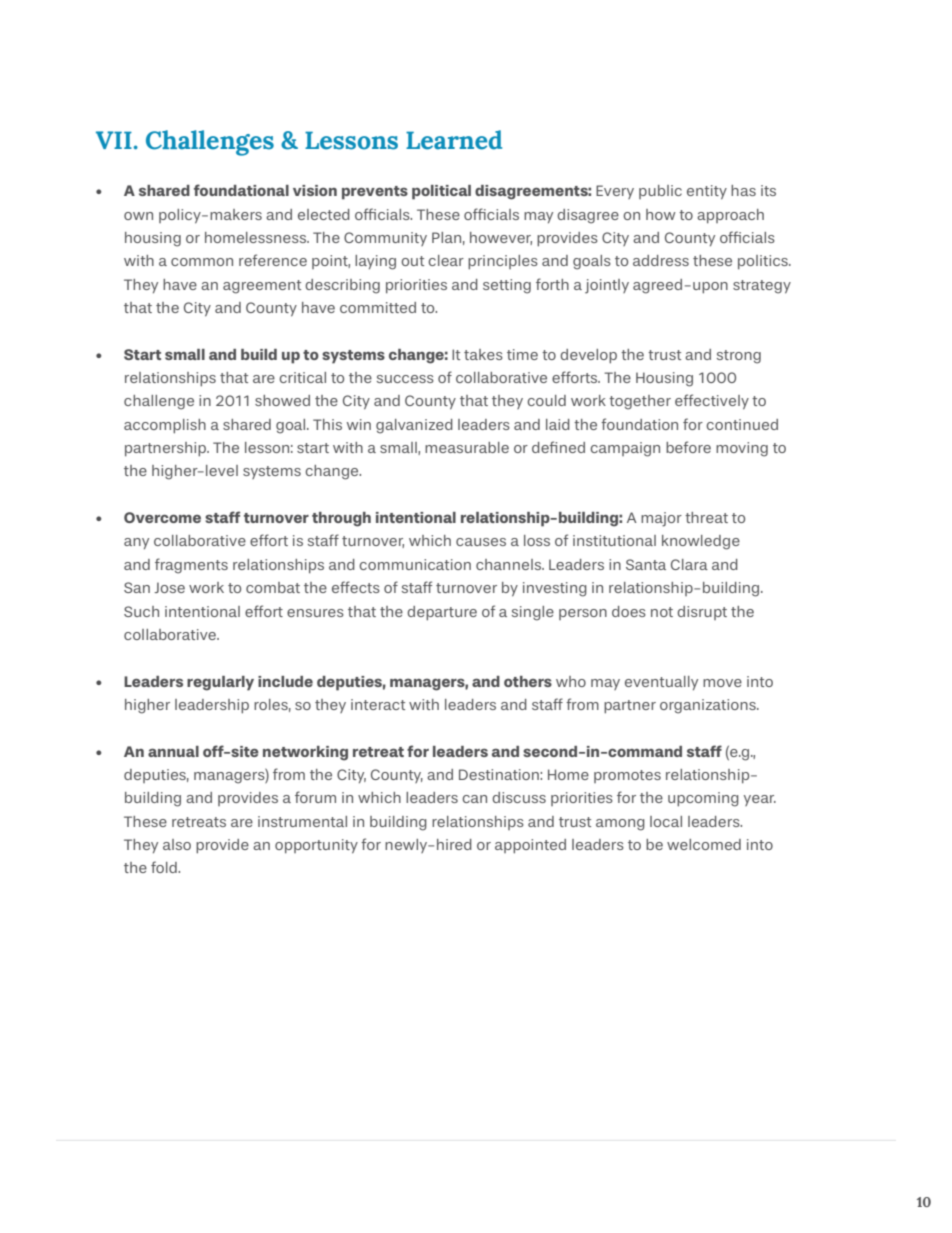 The height and width of the screenshot is (1233, 952). What do you see at coordinates (454, 140) in the screenshot?
I see `Learned` at bounding box center [454, 140].
